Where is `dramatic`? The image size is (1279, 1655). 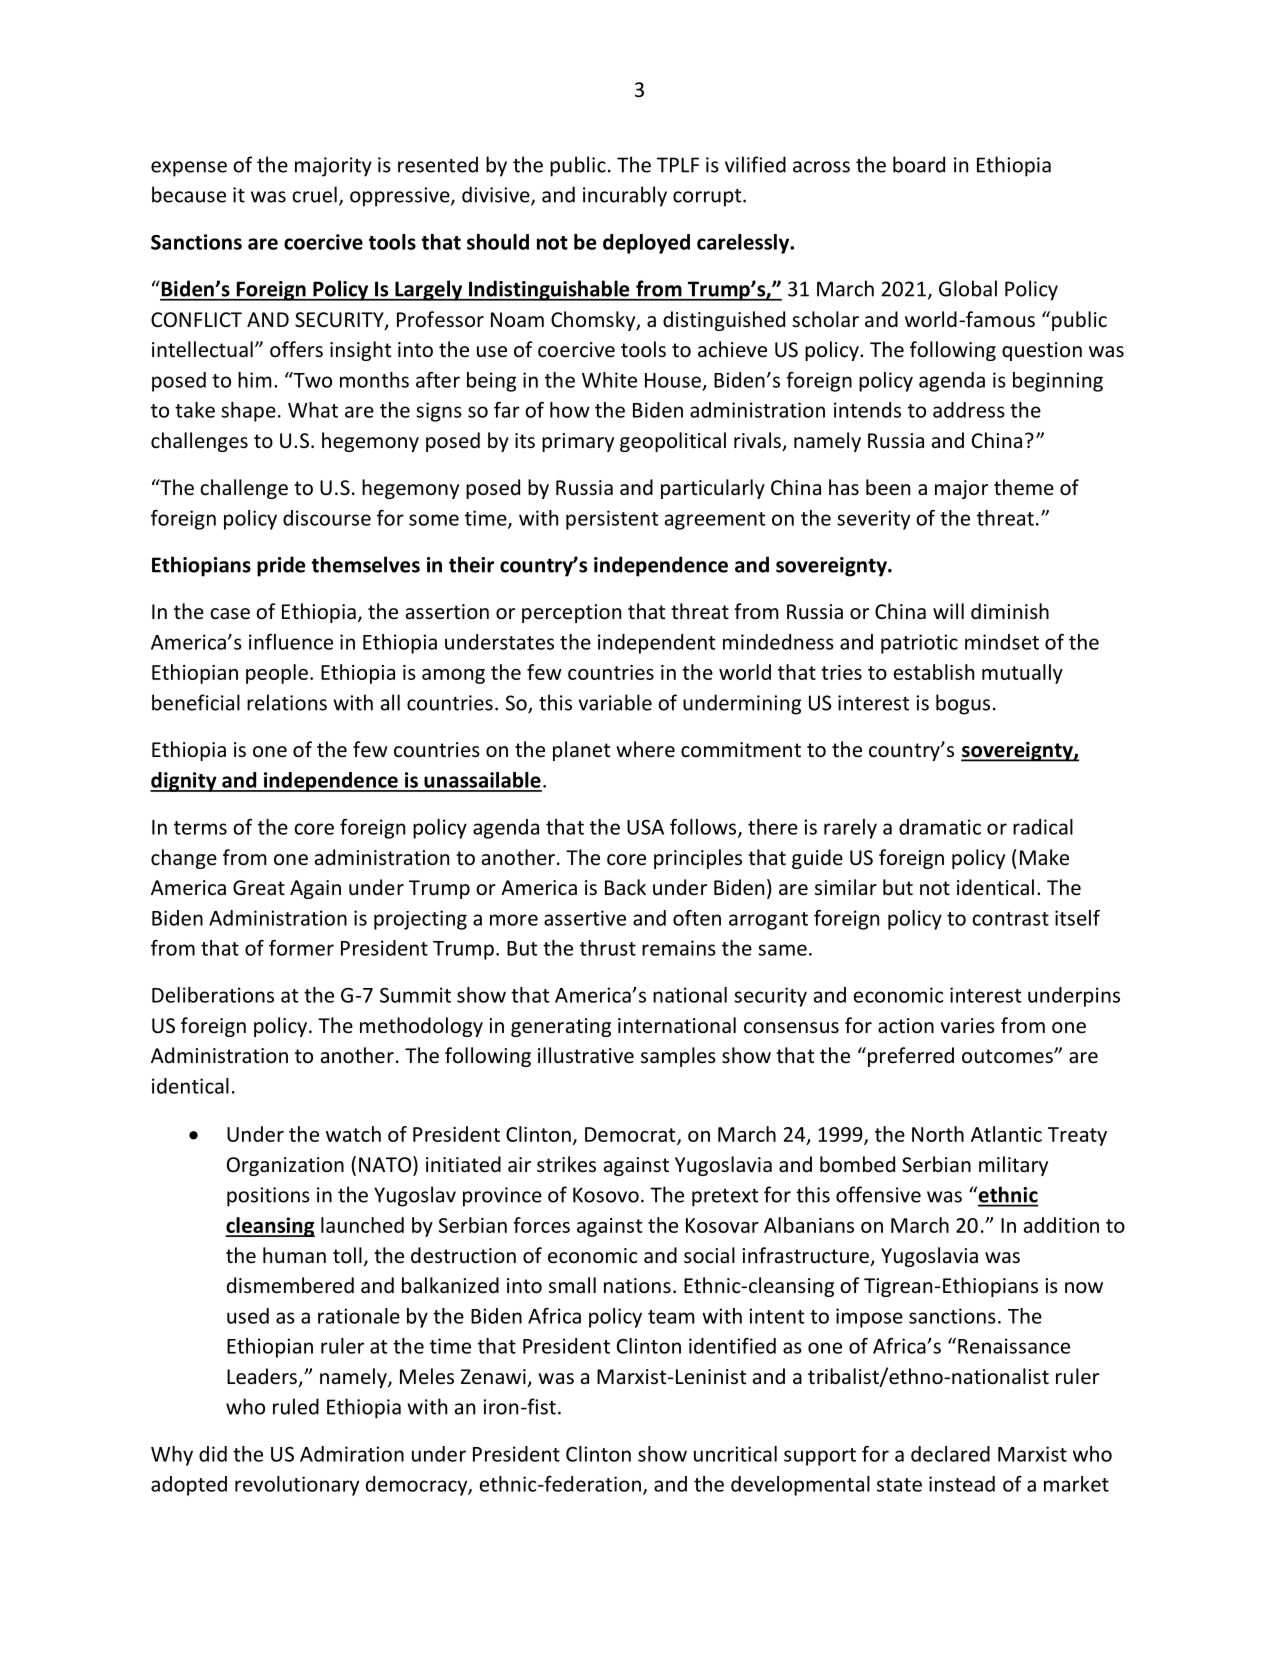
dramatic is located at coordinates (940, 827).
